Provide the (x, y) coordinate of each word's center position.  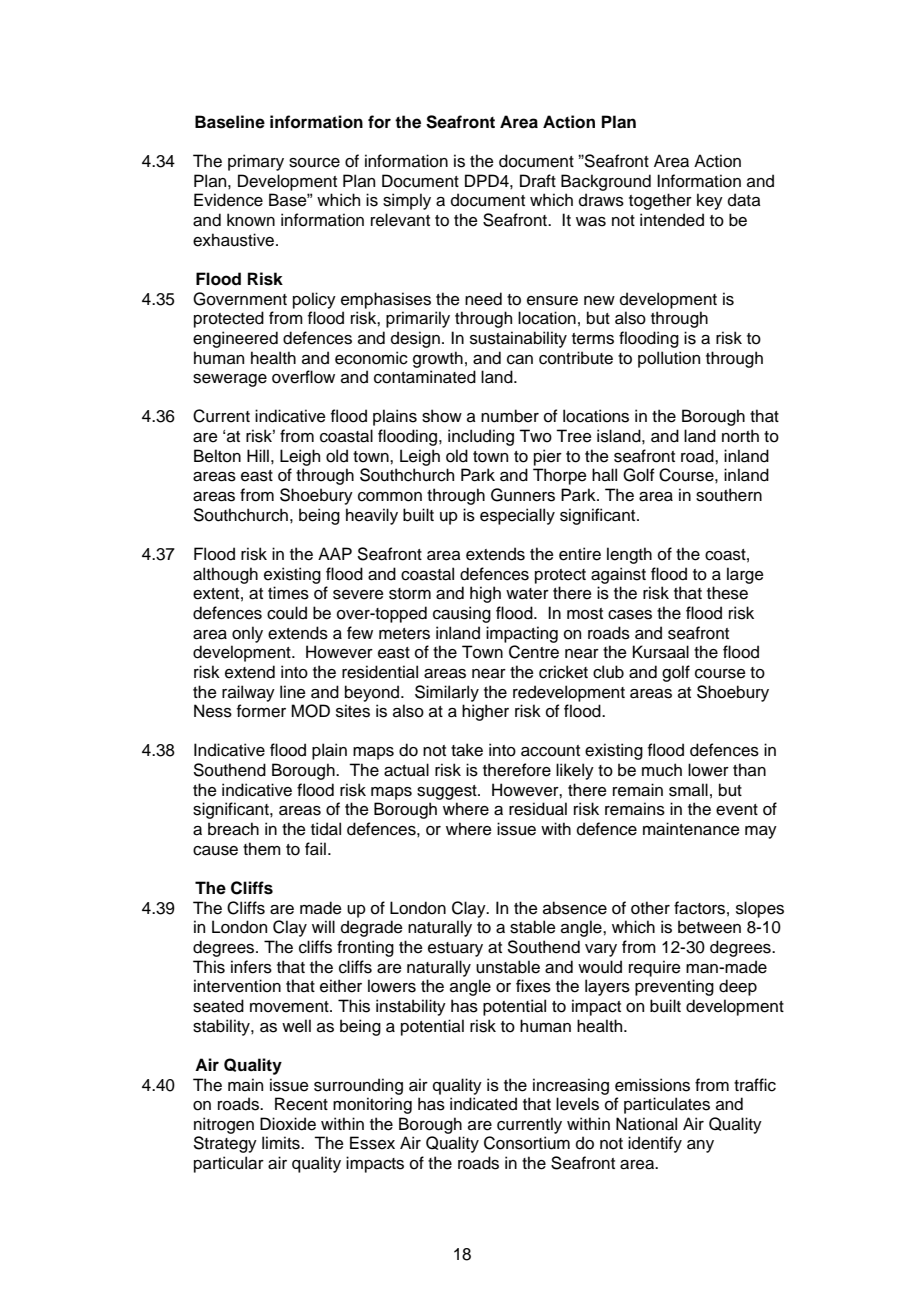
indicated (483, 1104)
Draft (538, 181)
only (247, 634)
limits (282, 1143)
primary (256, 162)
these (727, 593)
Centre (534, 652)
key (710, 201)
